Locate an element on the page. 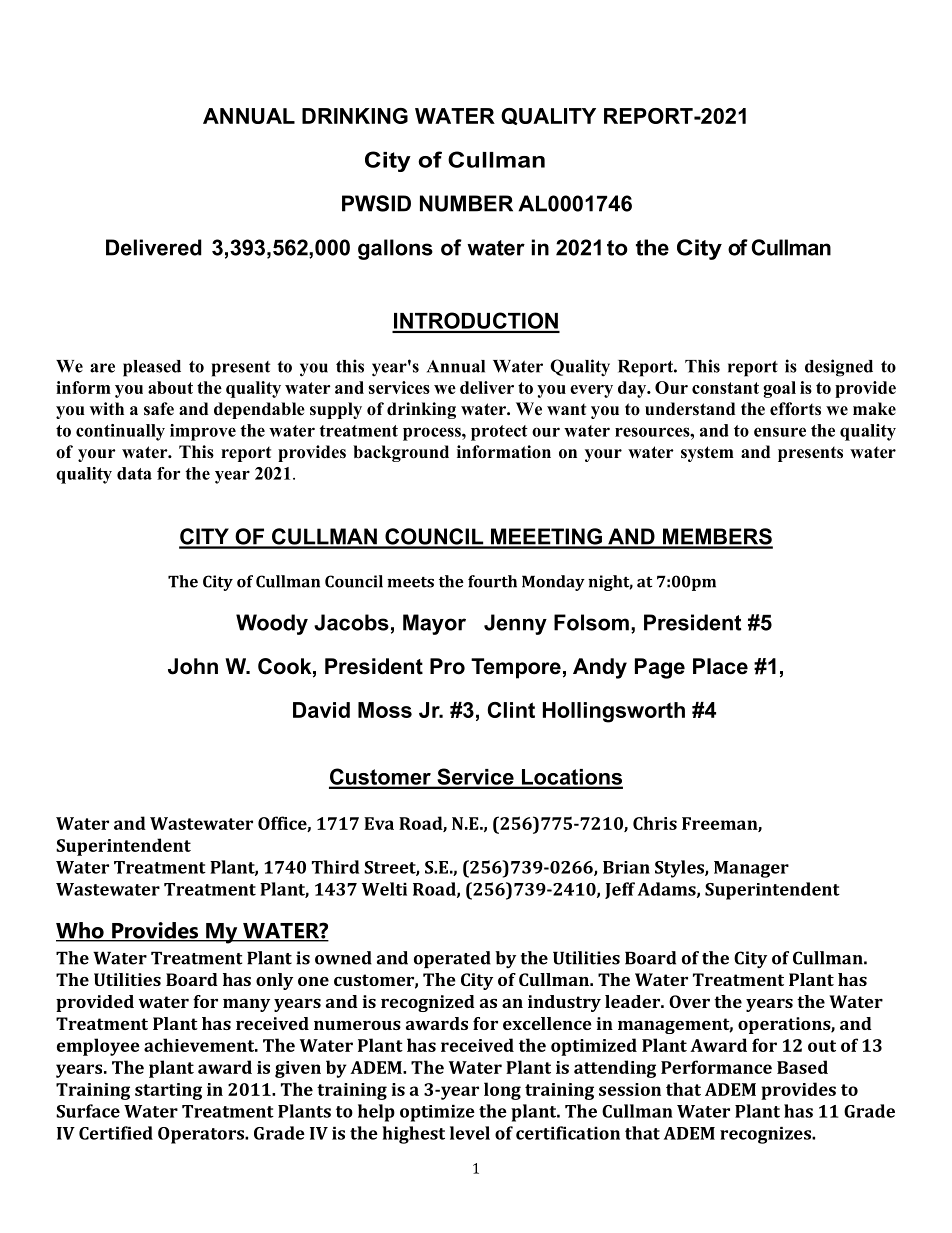 Image resolution: width=952 pixels, height=1233 pixels. Eva is located at coordinates (379, 823).
